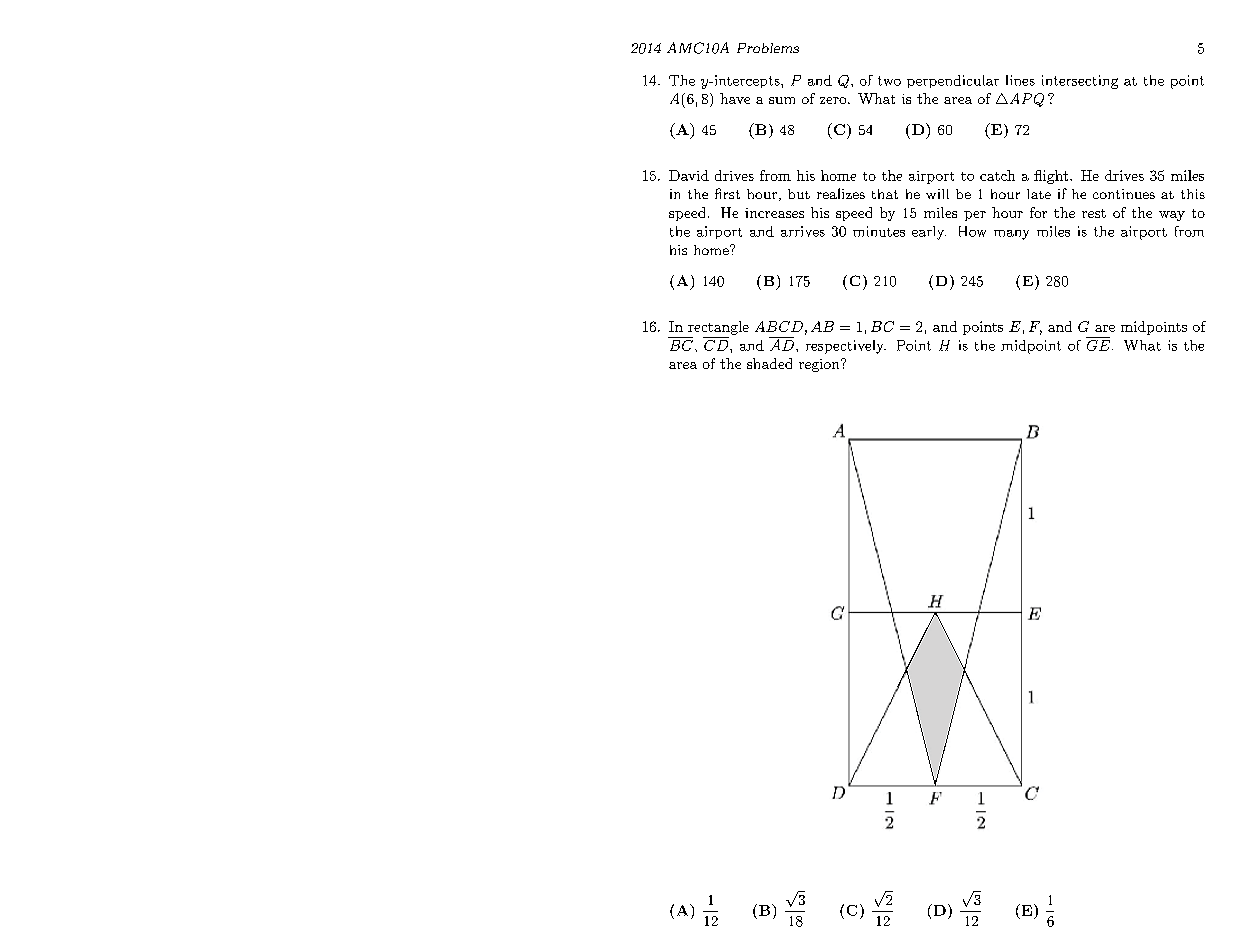 This document has height=952, width=1233. Describe the element at coordinates (1080, 82) in the document. I see `intersecting` at that location.
